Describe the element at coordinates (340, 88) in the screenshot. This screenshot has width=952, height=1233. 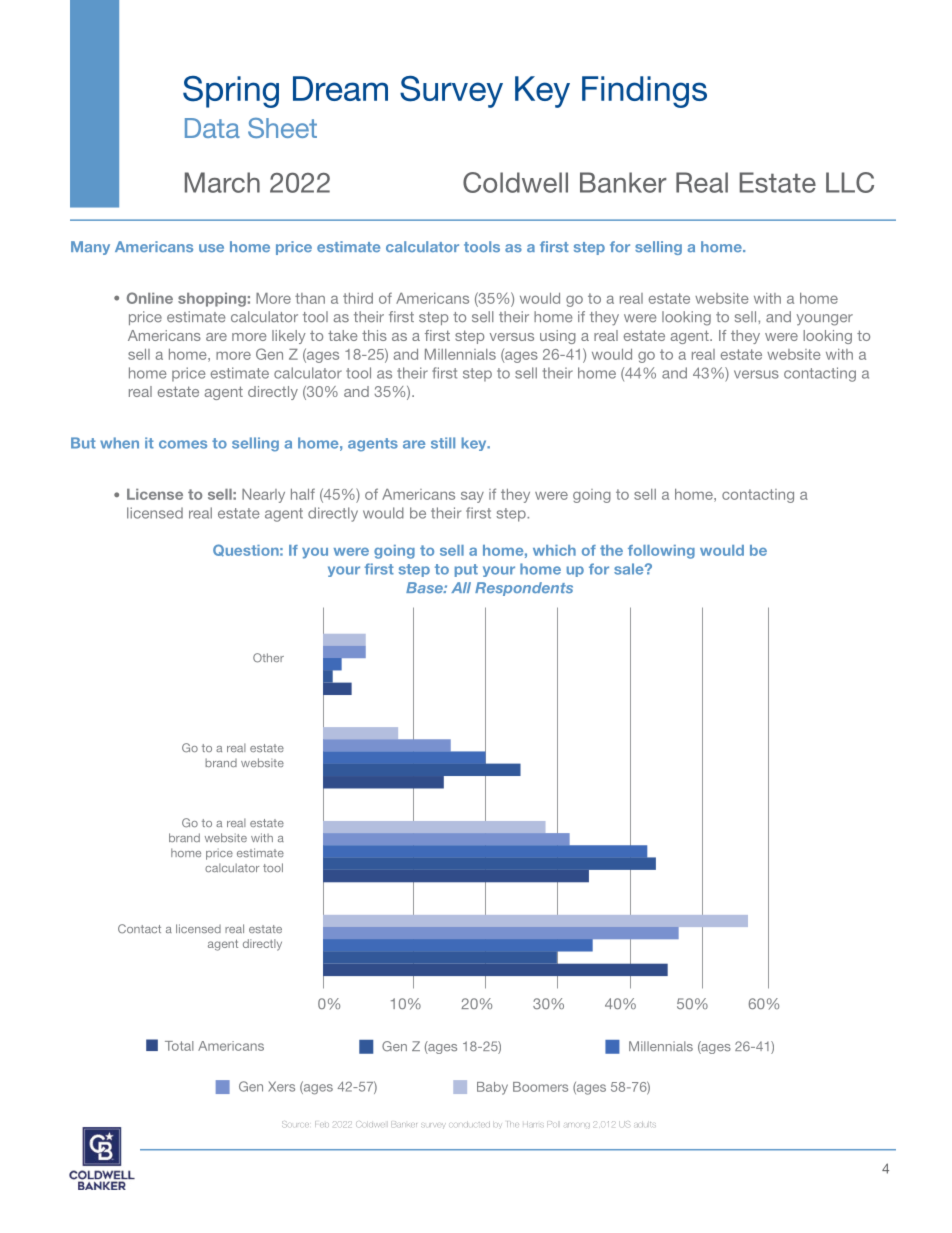
I see `Dream` at that location.
